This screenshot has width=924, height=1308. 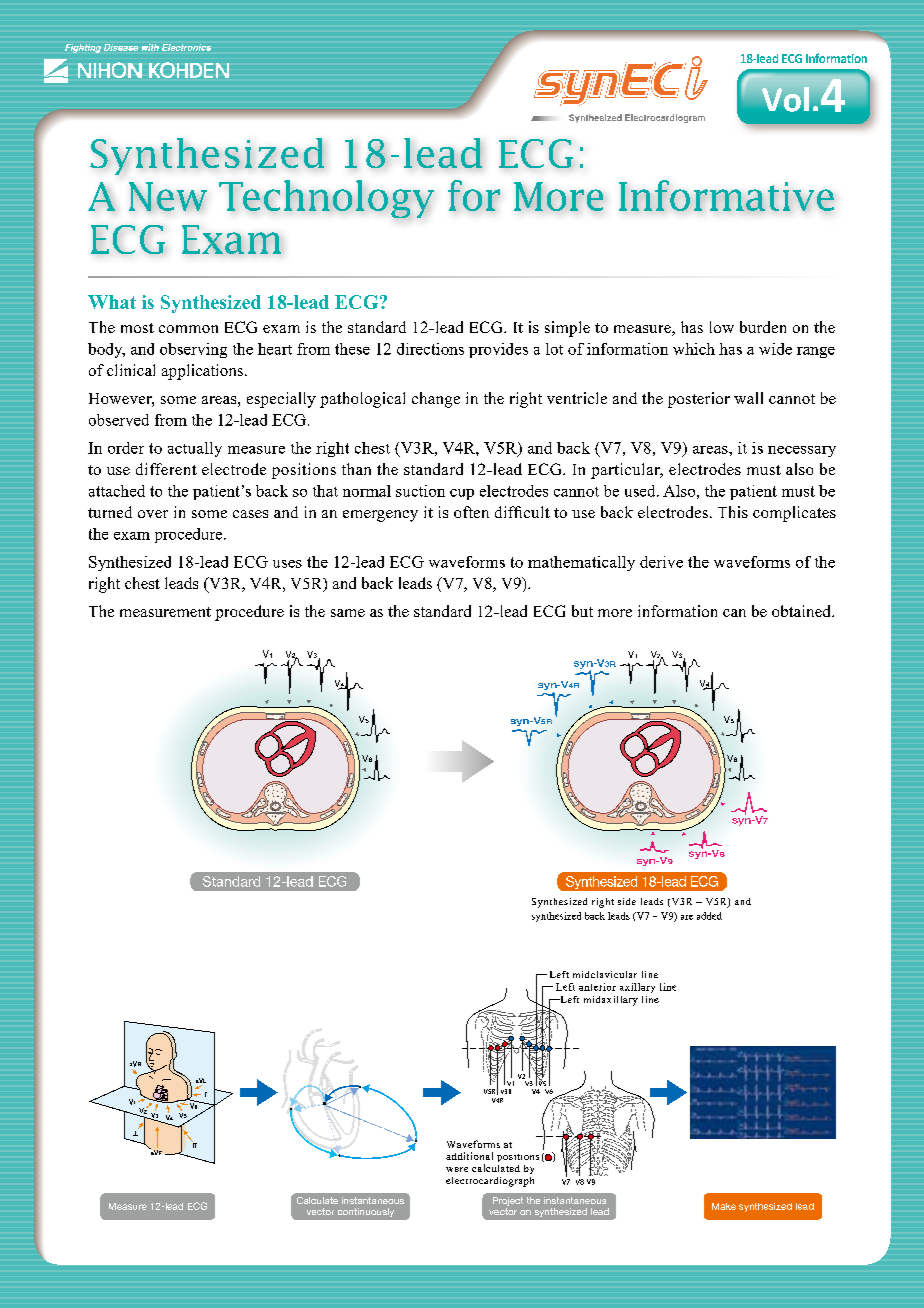 What do you see at coordinates (733, 512) in the screenshot?
I see `This` at bounding box center [733, 512].
